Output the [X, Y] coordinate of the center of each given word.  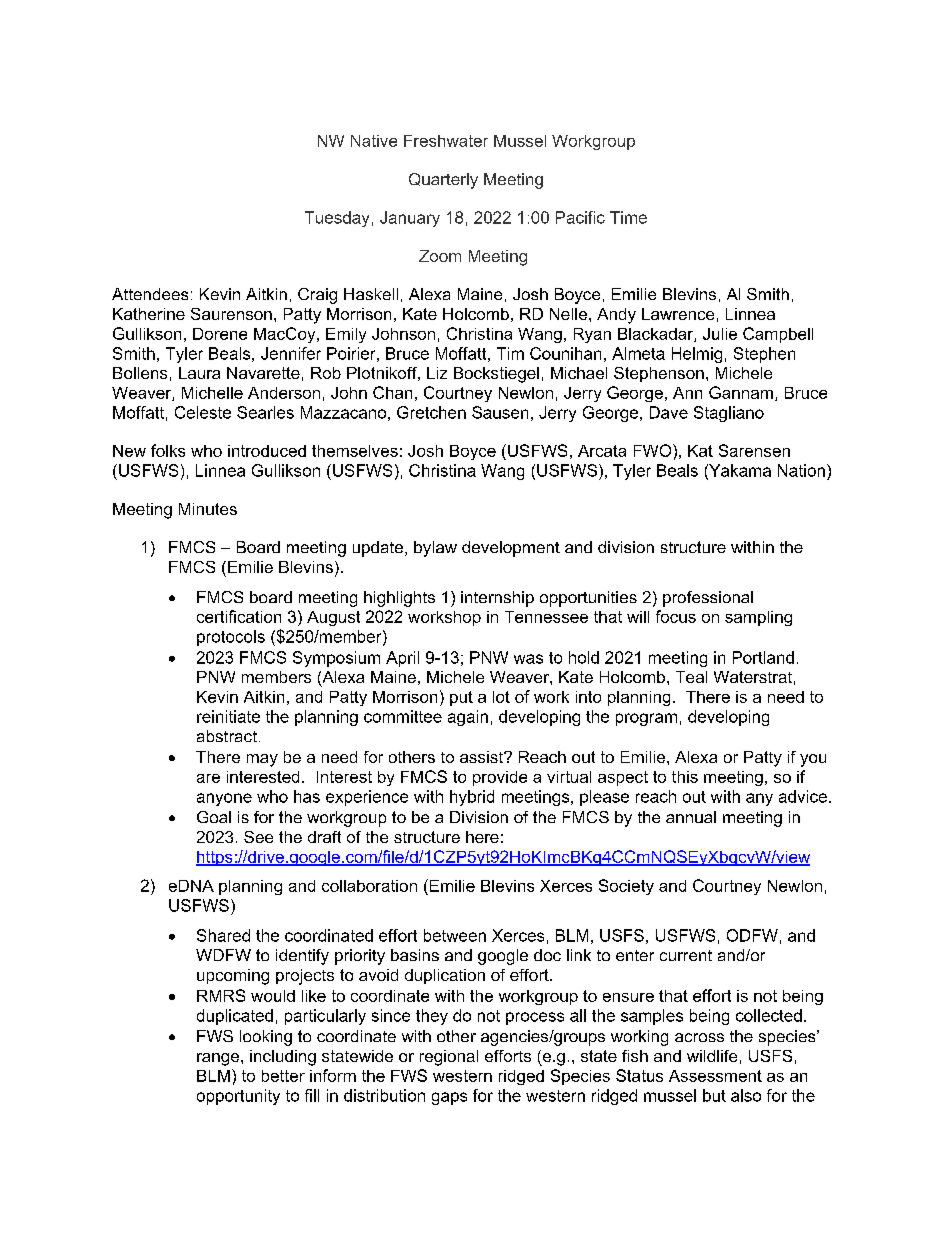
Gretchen [431, 412]
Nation [801, 470]
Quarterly [443, 181]
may [262, 760]
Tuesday [337, 219]
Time [628, 217]
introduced [267, 451]
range [218, 1059]
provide [500, 778]
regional [449, 1058]
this [685, 777]
